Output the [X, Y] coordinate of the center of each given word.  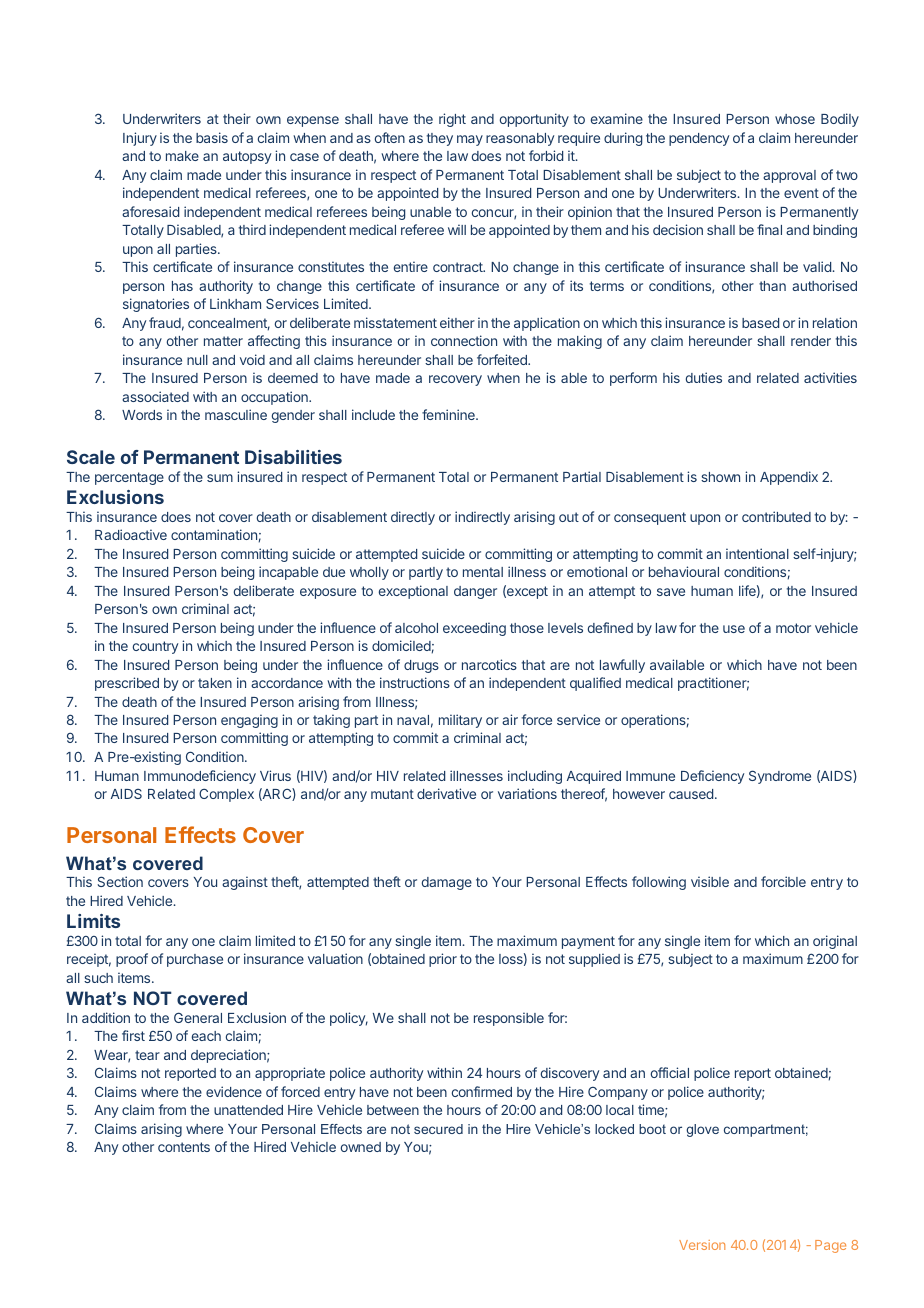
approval [789, 176]
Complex [226, 795]
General [198, 1017]
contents [184, 1147]
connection [464, 340]
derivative [446, 793]
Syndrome [780, 777]
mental [483, 572]
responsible [509, 1019]
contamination [214, 534]
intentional [757, 553]
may [470, 140]
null [197, 360]
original [835, 942]
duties [704, 377]
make [182, 156]
